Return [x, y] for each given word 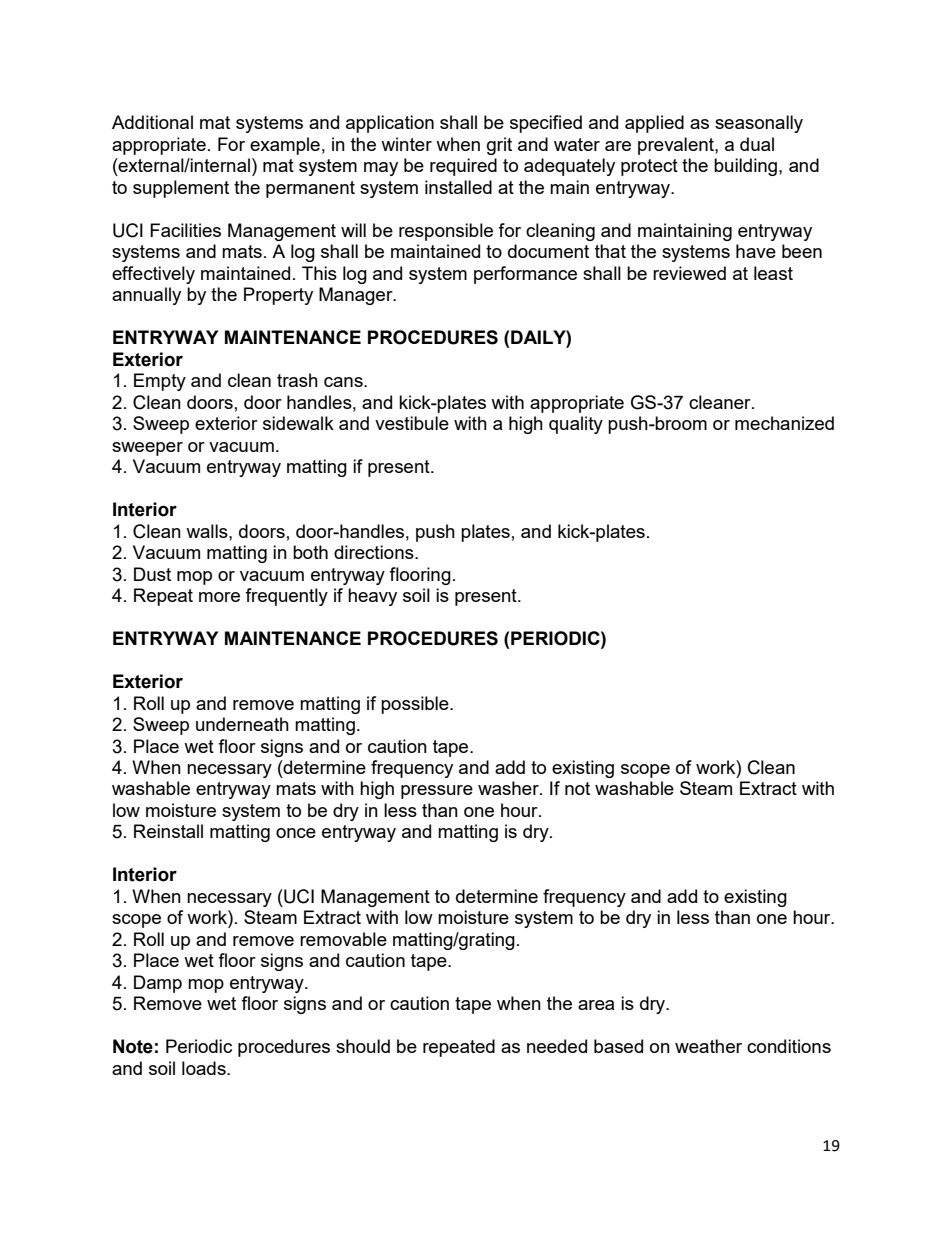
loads [205, 1068]
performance [525, 275]
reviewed [689, 273]
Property [278, 296]
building [747, 167]
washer [509, 788]
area [596, 1005]
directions [375, 552]
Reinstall [168, 831]
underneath [242, 724]
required [463, 167]
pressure [437, 792]
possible [416, 705]
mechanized [784, 423]
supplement [181, 189]
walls [208, 531]
